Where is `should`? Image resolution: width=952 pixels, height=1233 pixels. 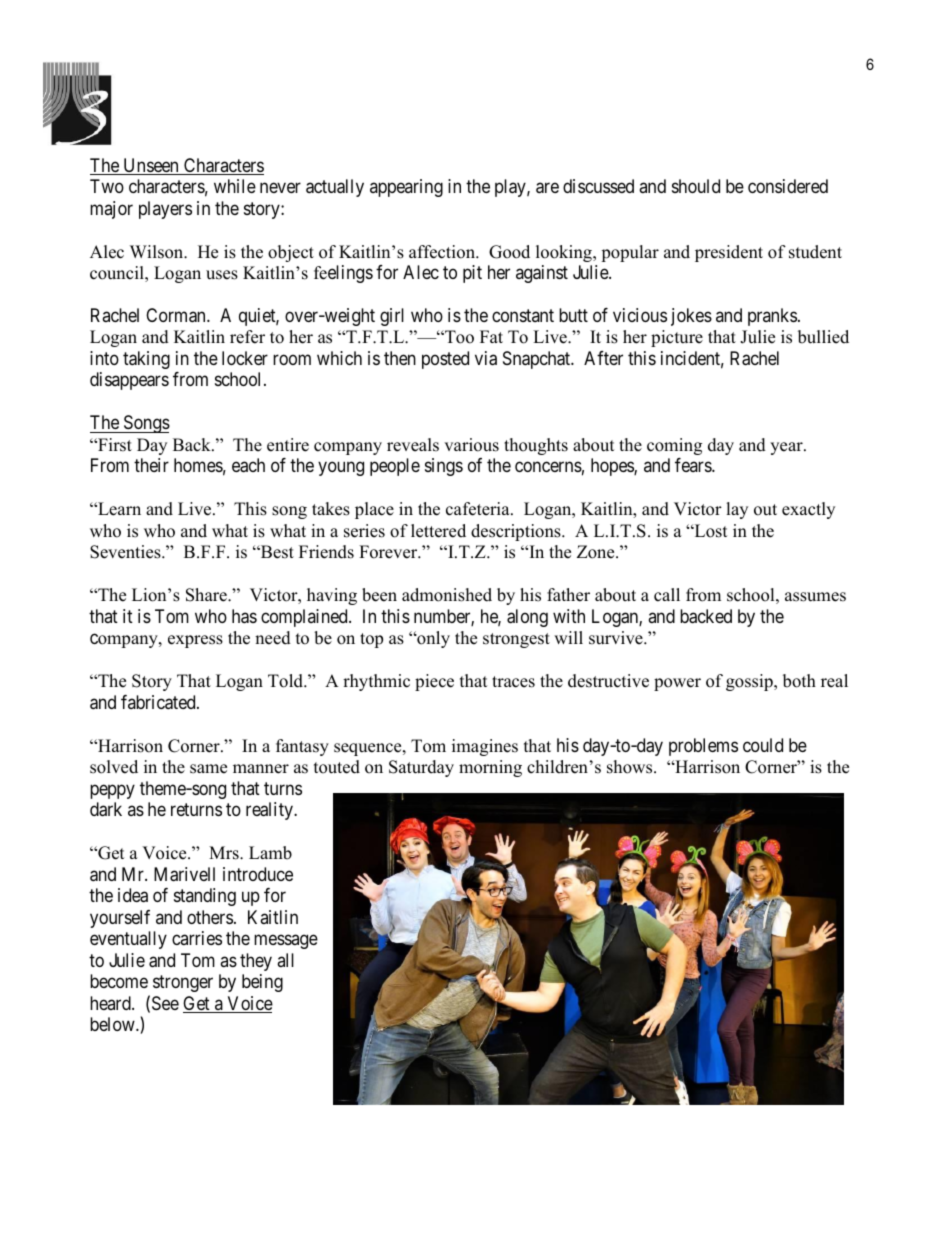 should is located at coordinates (696, 186).
